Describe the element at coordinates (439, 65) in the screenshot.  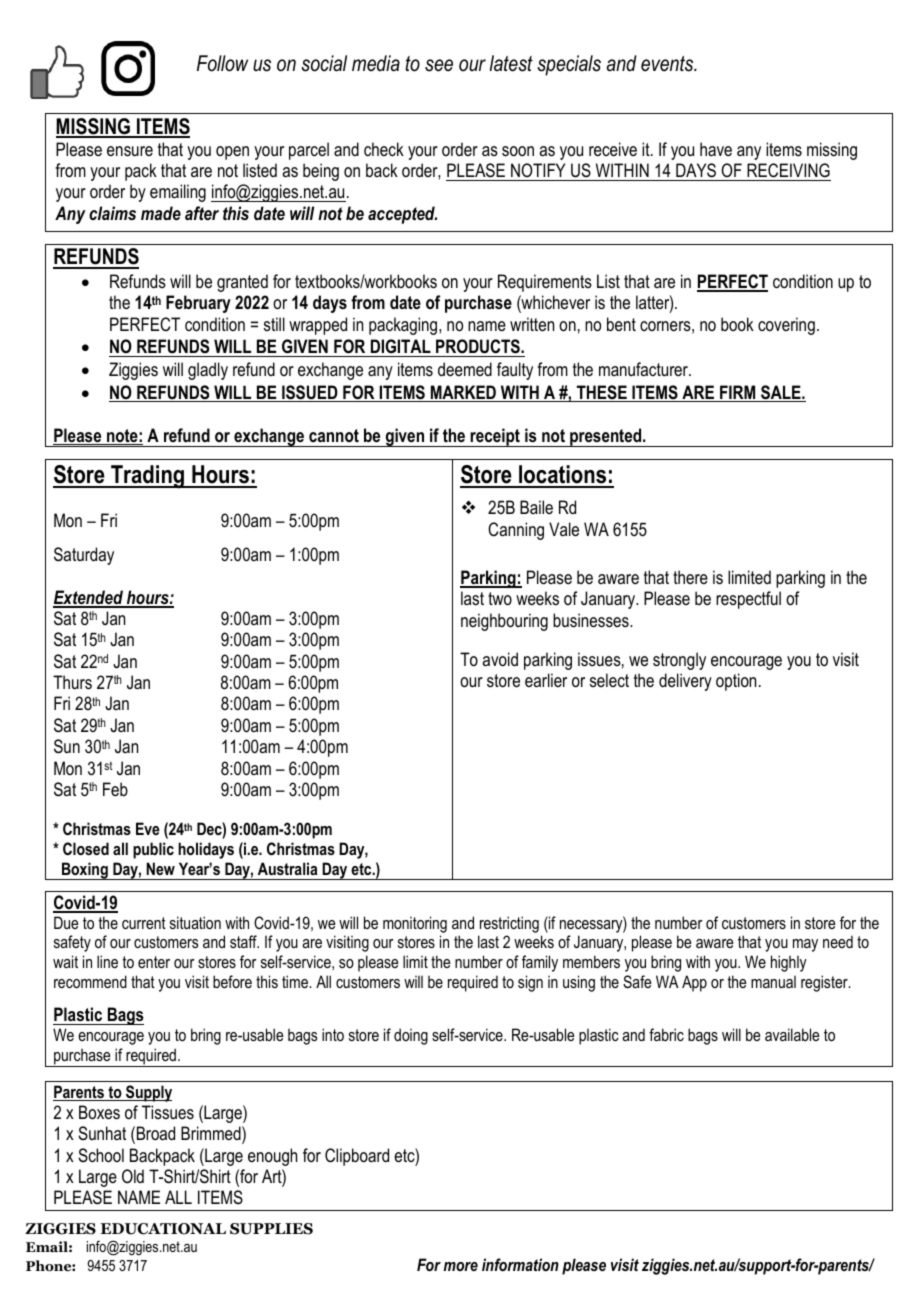
I see `see` at that location.
